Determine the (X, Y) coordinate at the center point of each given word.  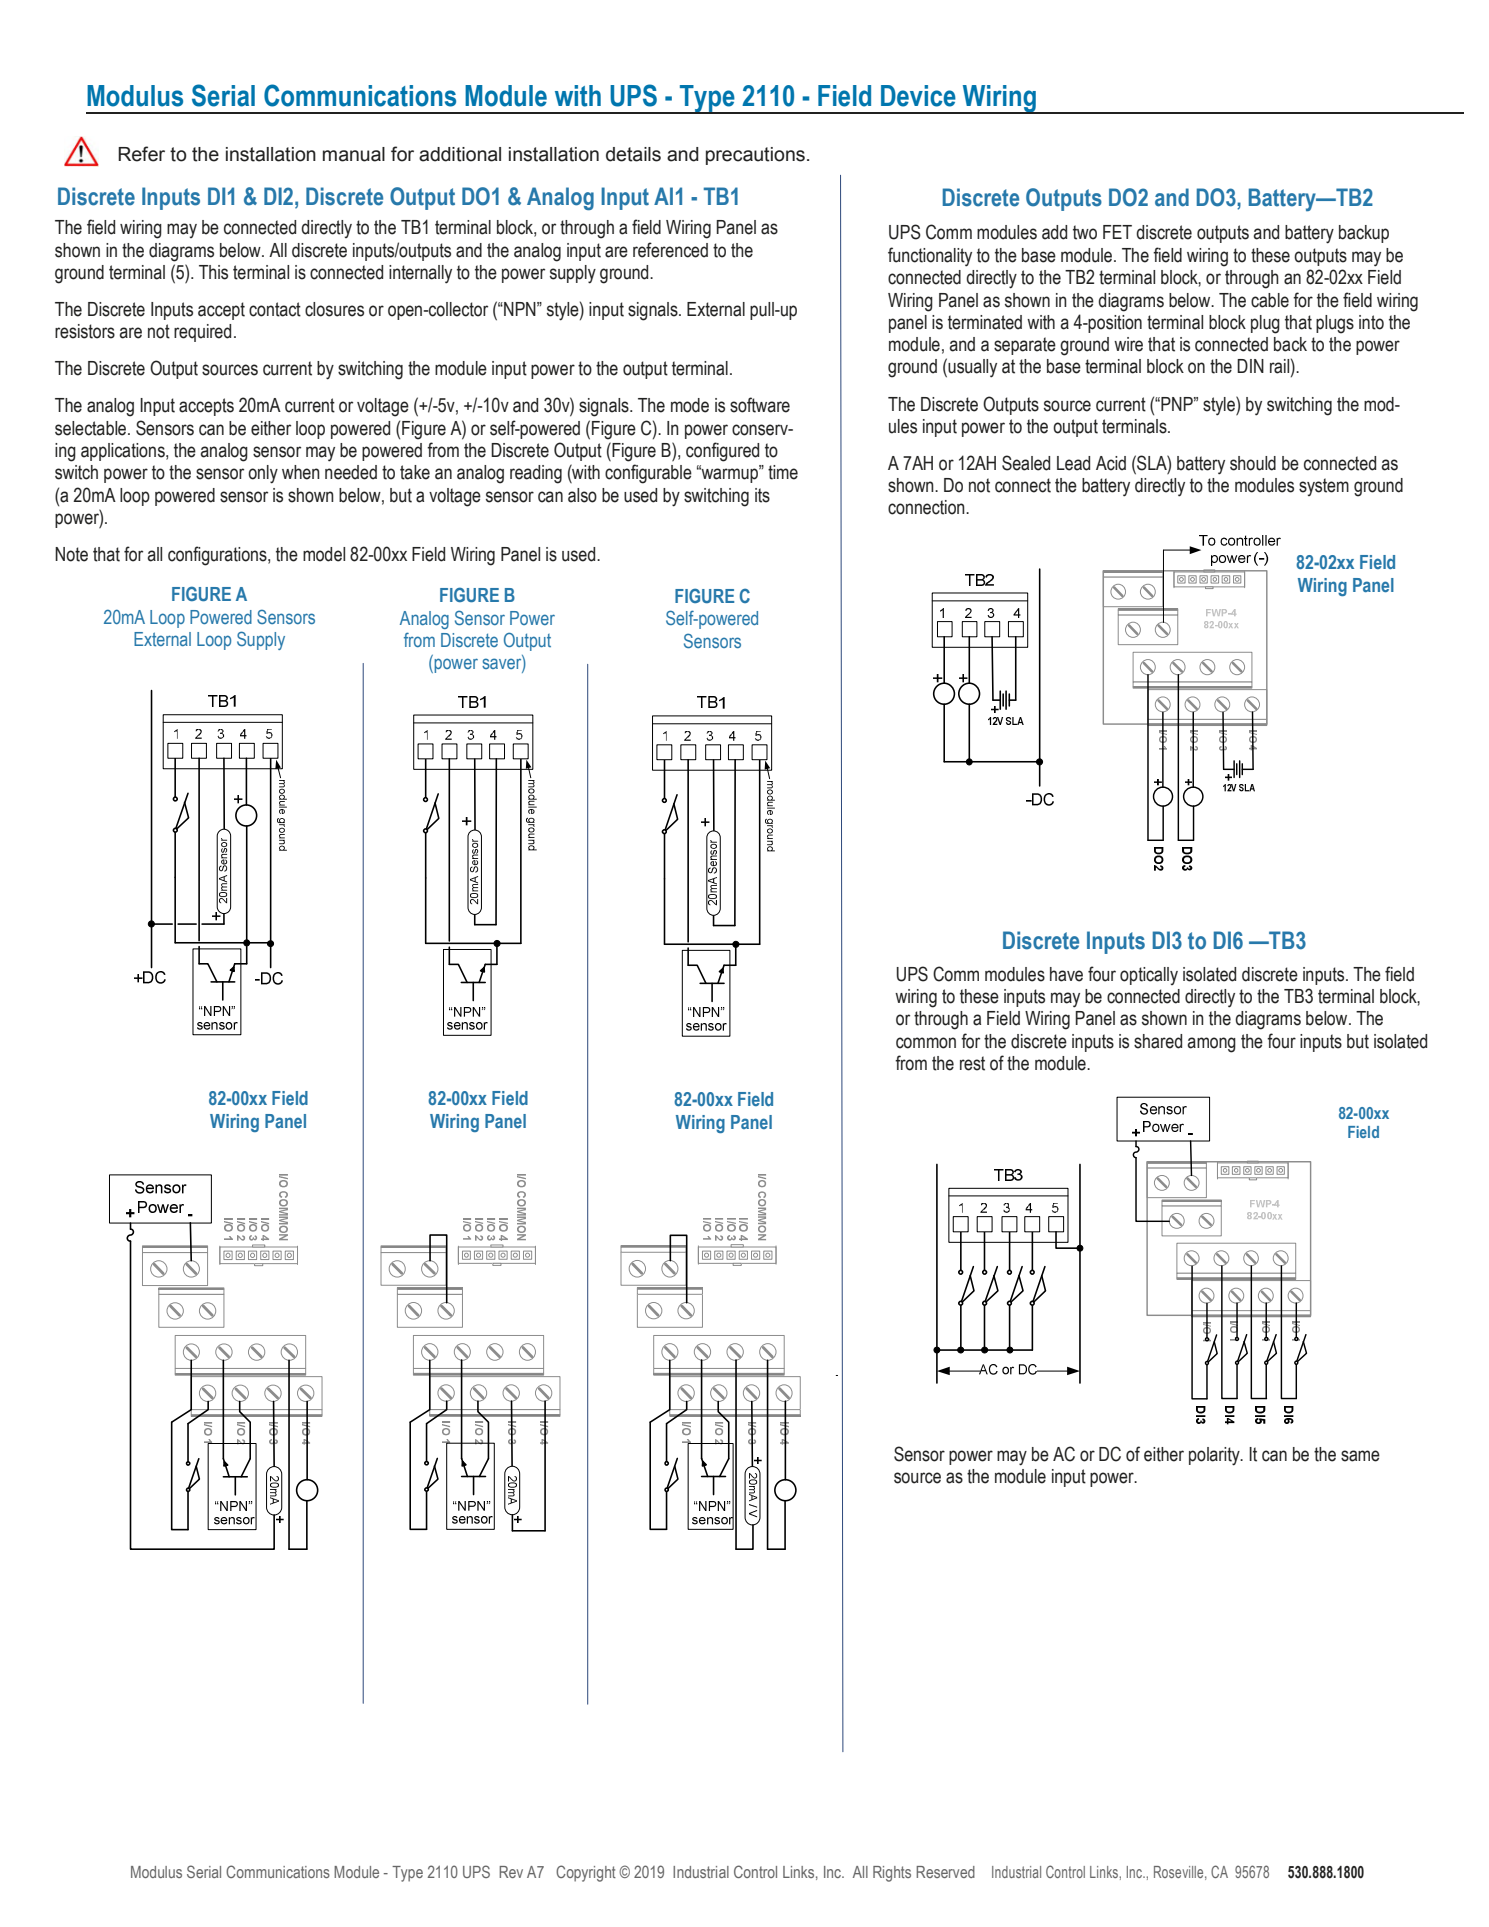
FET (1117, 232)
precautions (755, 156)
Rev (511, 1872)
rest (972, 1063)
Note (71, 554)
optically (1149, 976)
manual (354, 154)
